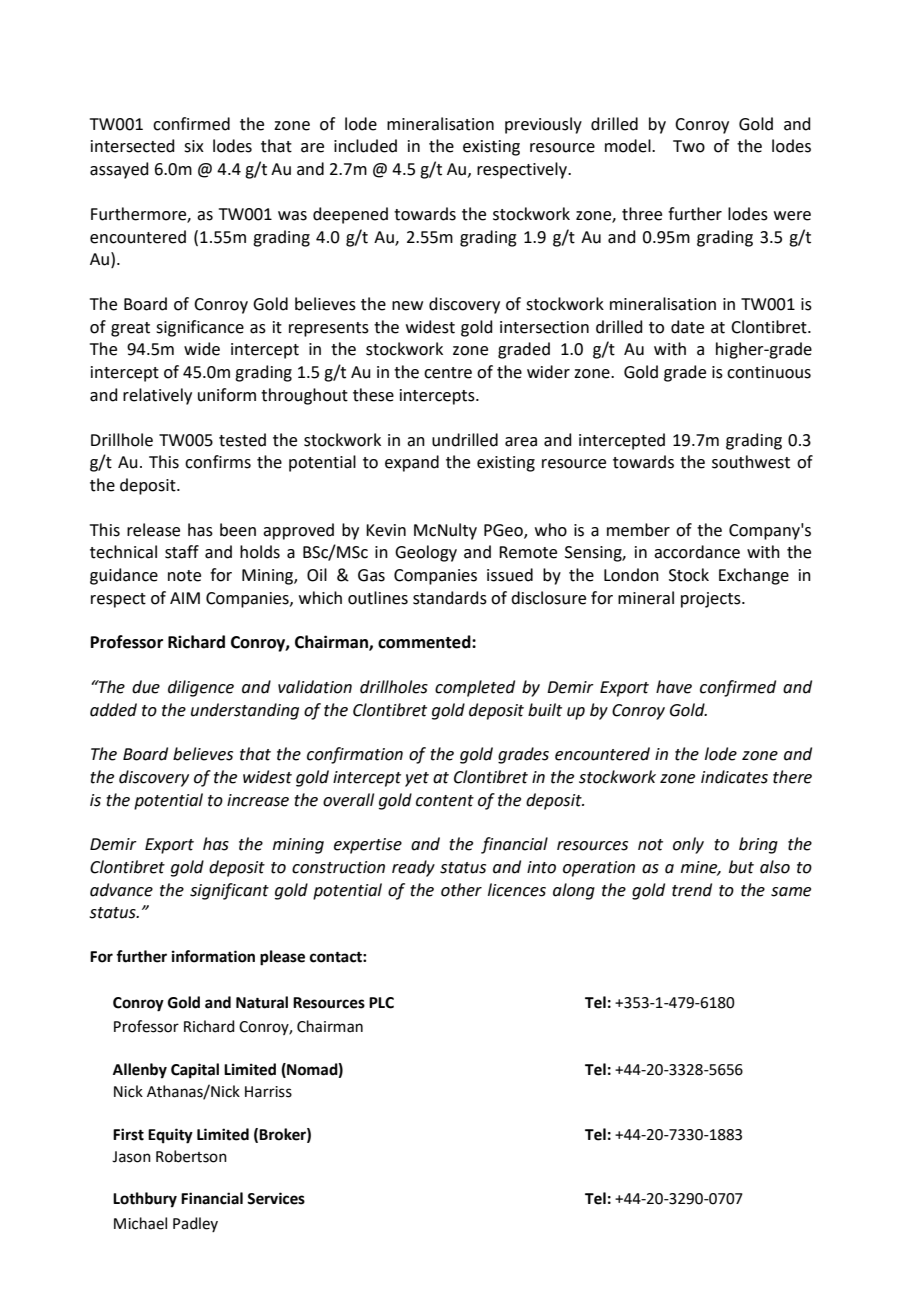  What do you see at coordinates (412, 463) in the page?
I see `expand` at bounding box center [412, 463].
